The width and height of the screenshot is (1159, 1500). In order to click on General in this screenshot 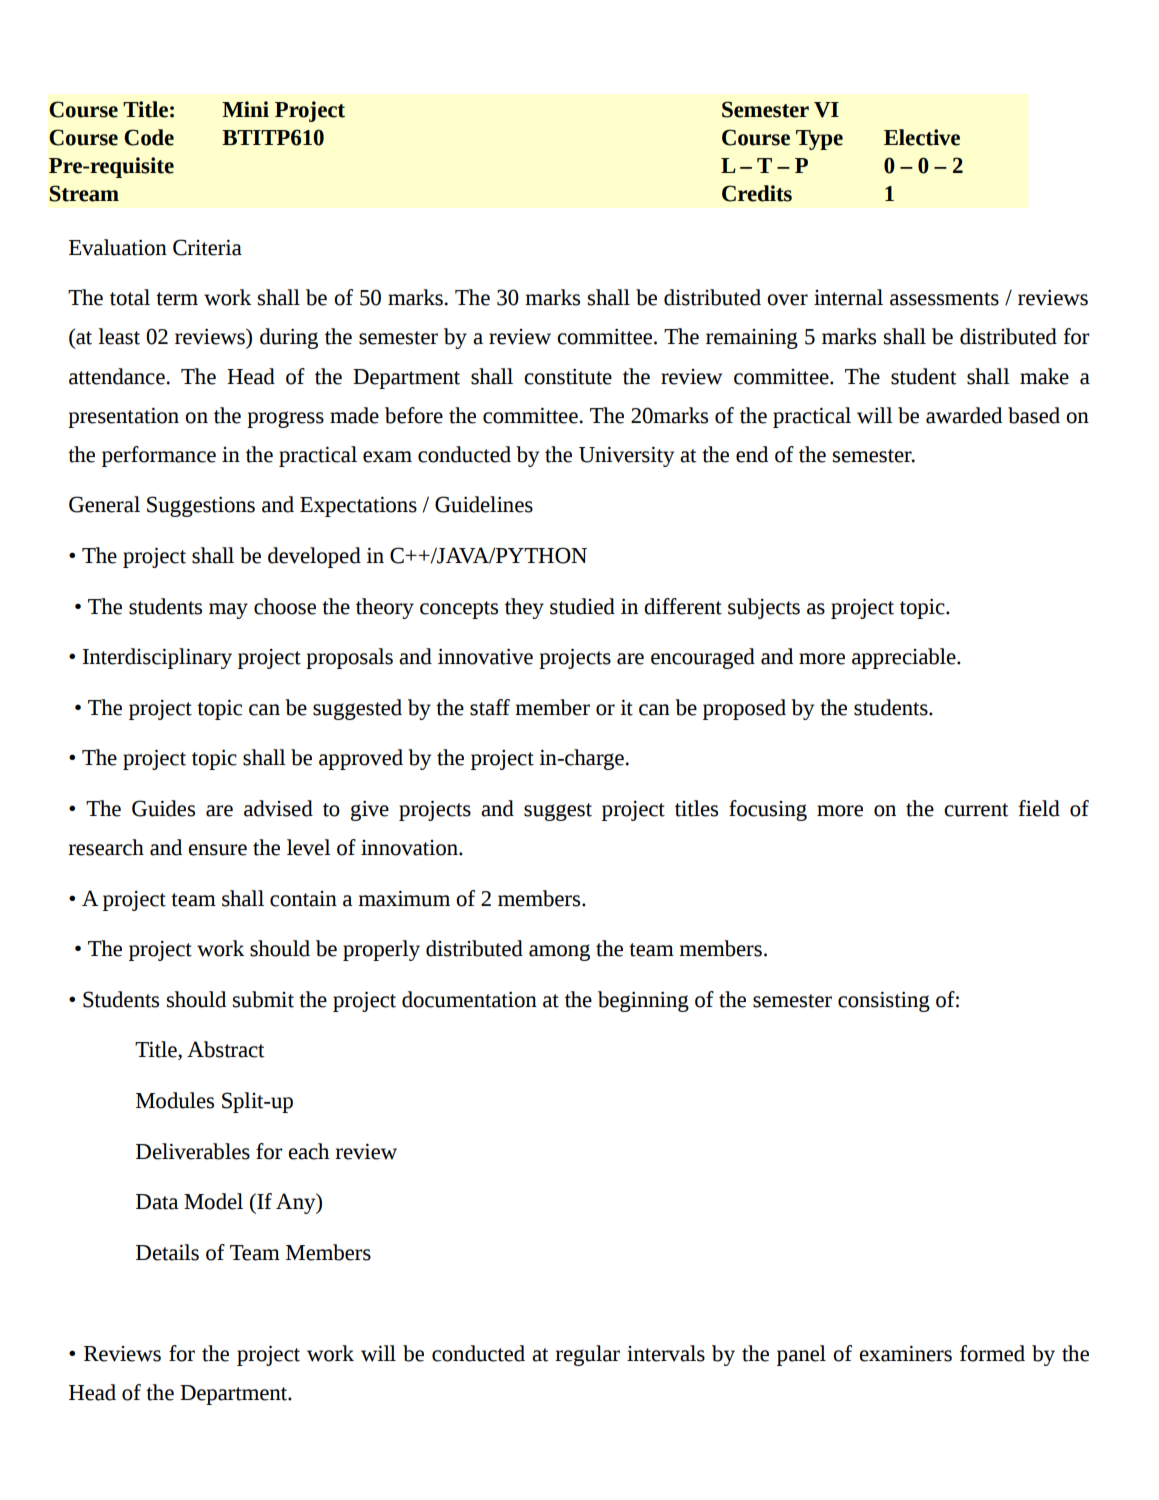, I will do `click(104, 504)`.
